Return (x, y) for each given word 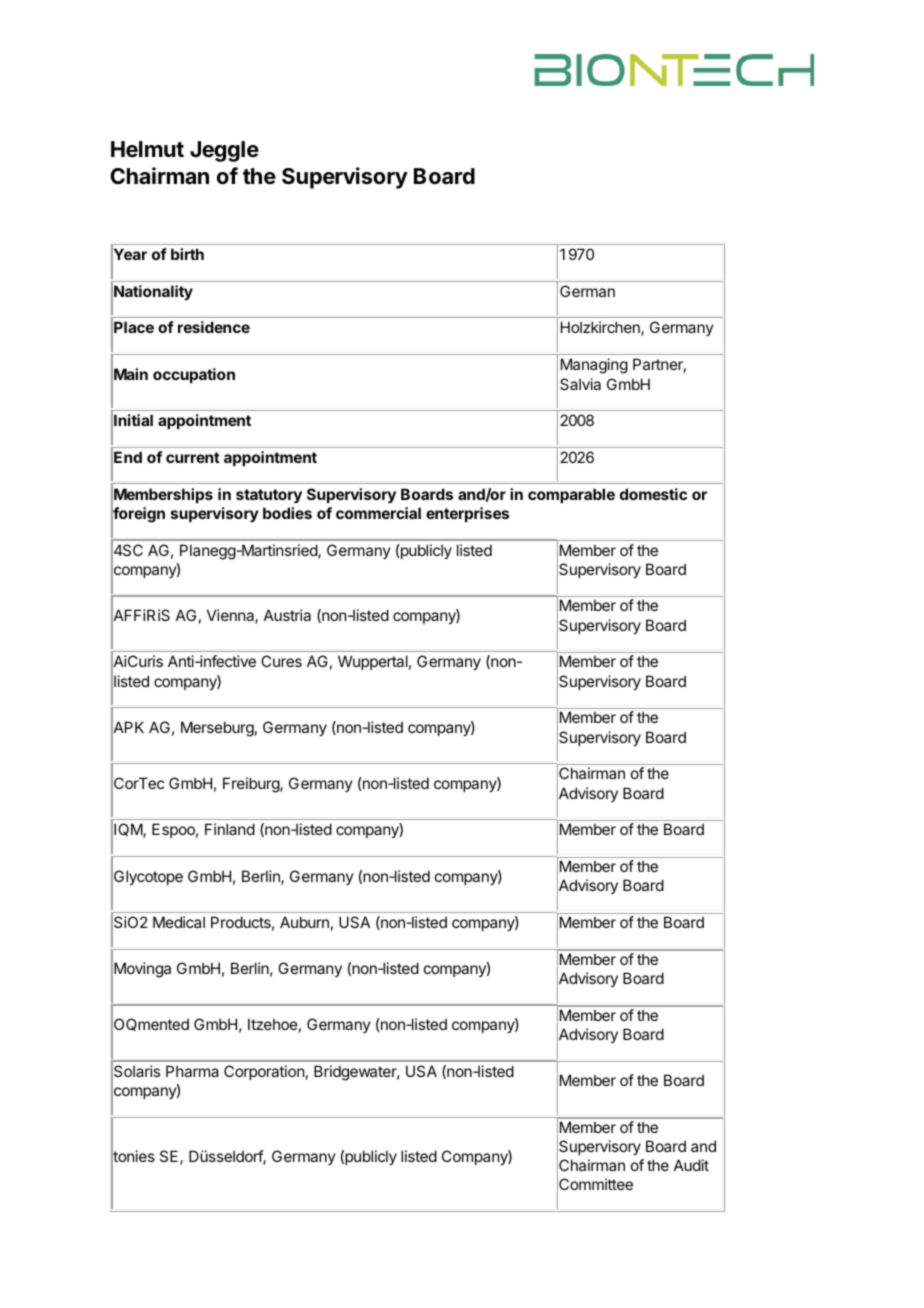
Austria (287, 615)
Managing (594, 366)
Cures (281, 661)
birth (187, 254)
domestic (653, 494)
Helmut (147, 149)
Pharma (192, 1071)
